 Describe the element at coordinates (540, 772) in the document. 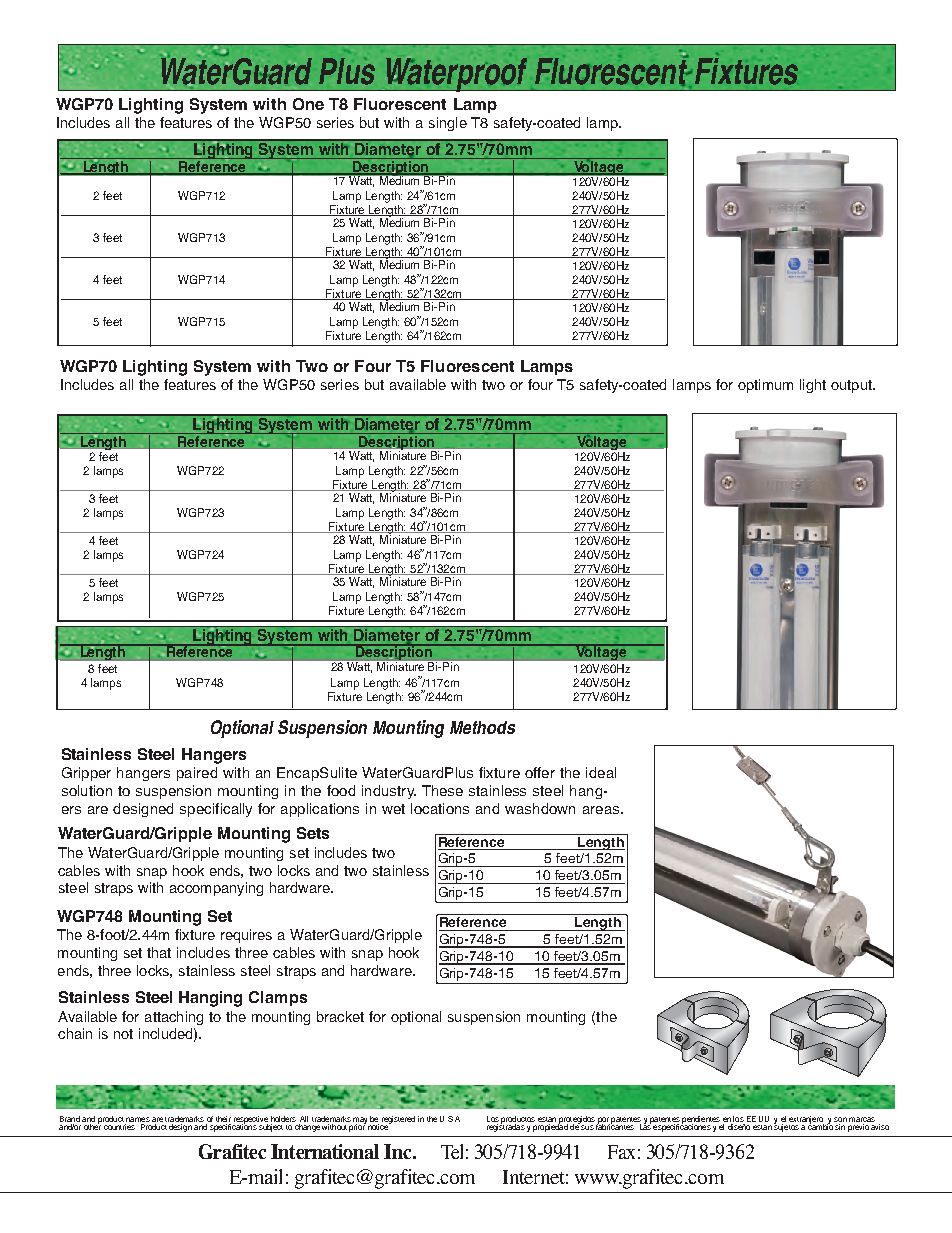

I see `offer` at that location.
